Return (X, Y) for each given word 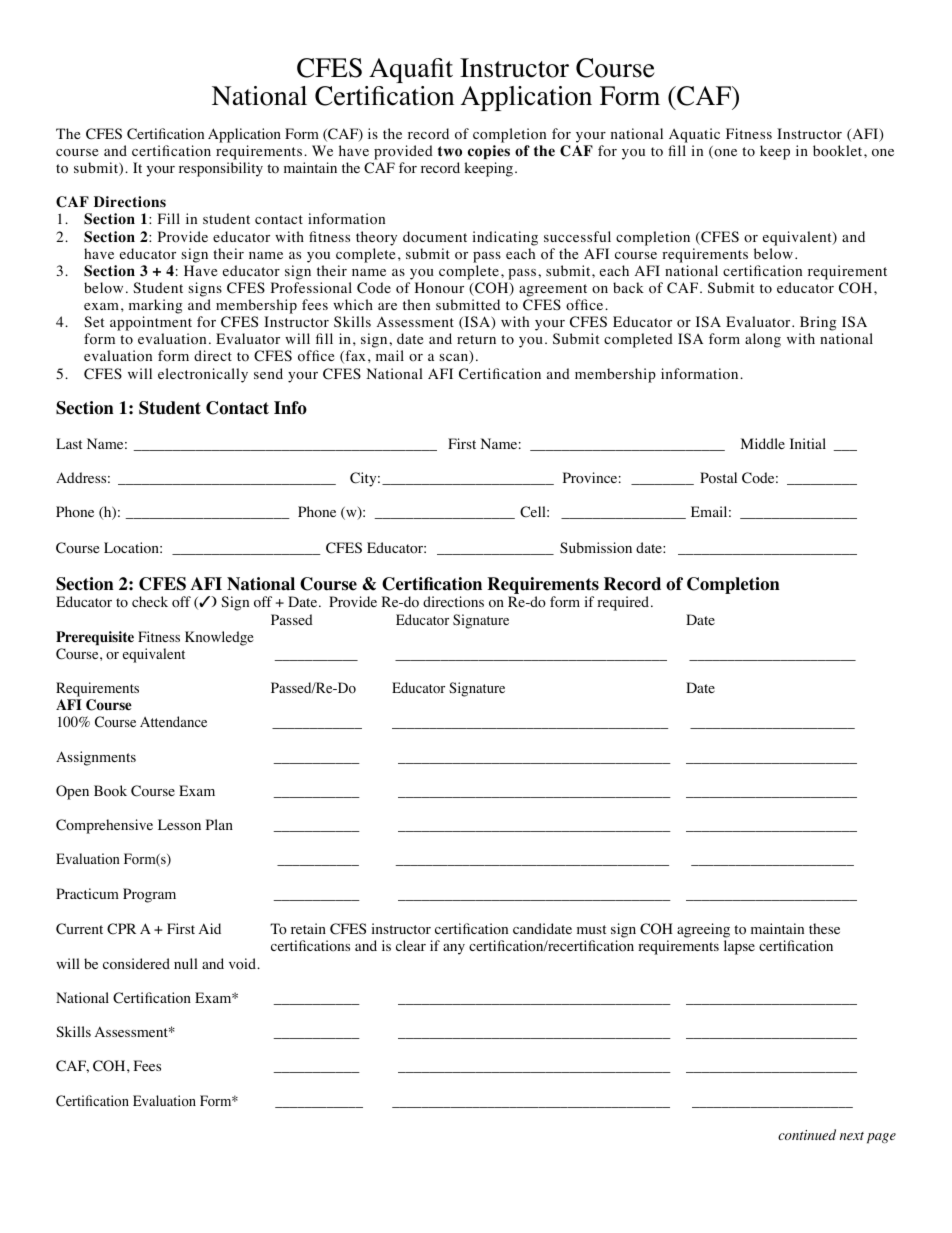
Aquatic (694, 135)
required (624, 603)
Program (149, 895)
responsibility (221, 169)
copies (489, 152)
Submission (596, 548)
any (454, 949)
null (186, 963)
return (476, 339)
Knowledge (219, 638)
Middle (763, 443)
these (824, 928)
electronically (203, 375)
